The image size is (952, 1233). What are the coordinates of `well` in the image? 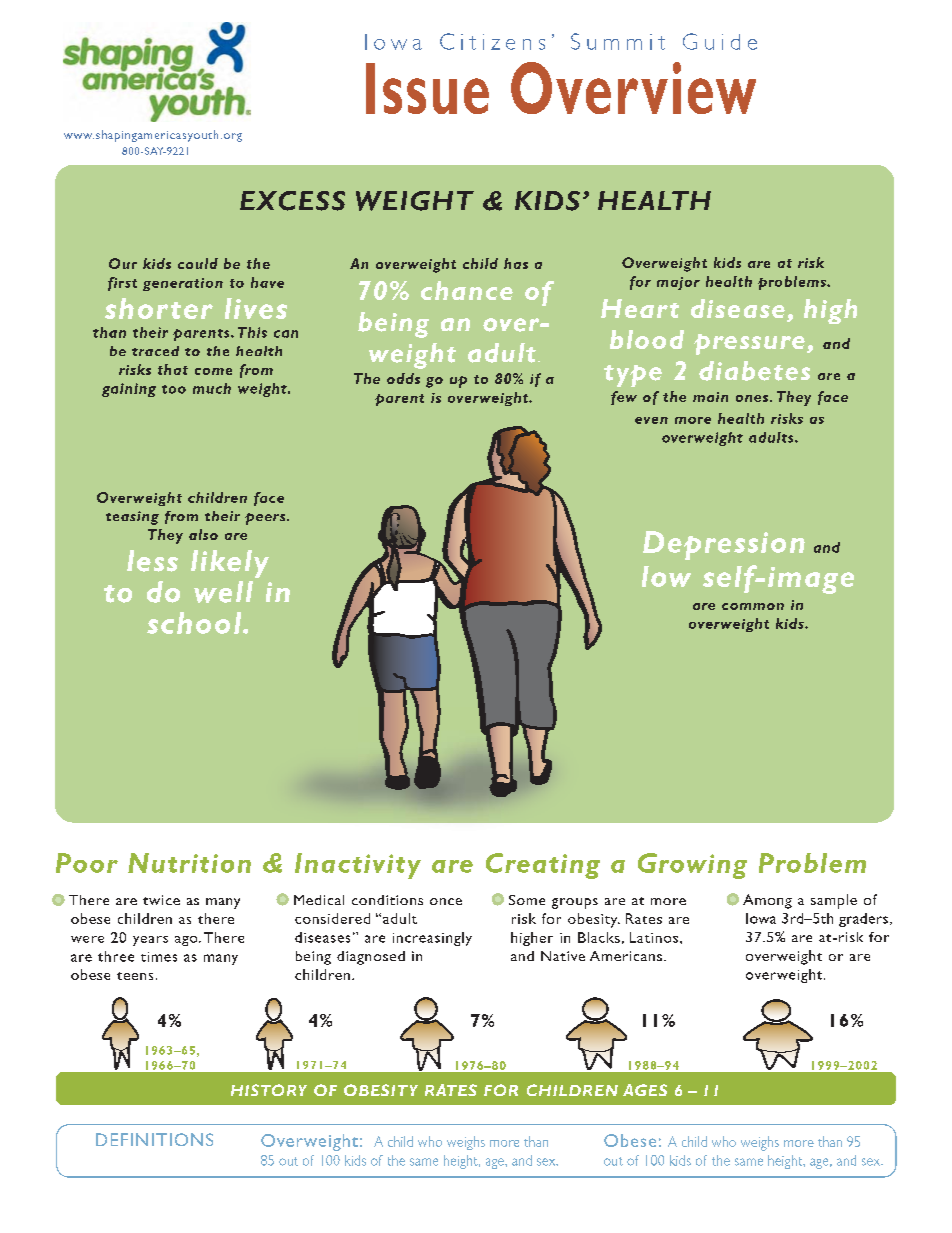 It's located at (223, 592).
